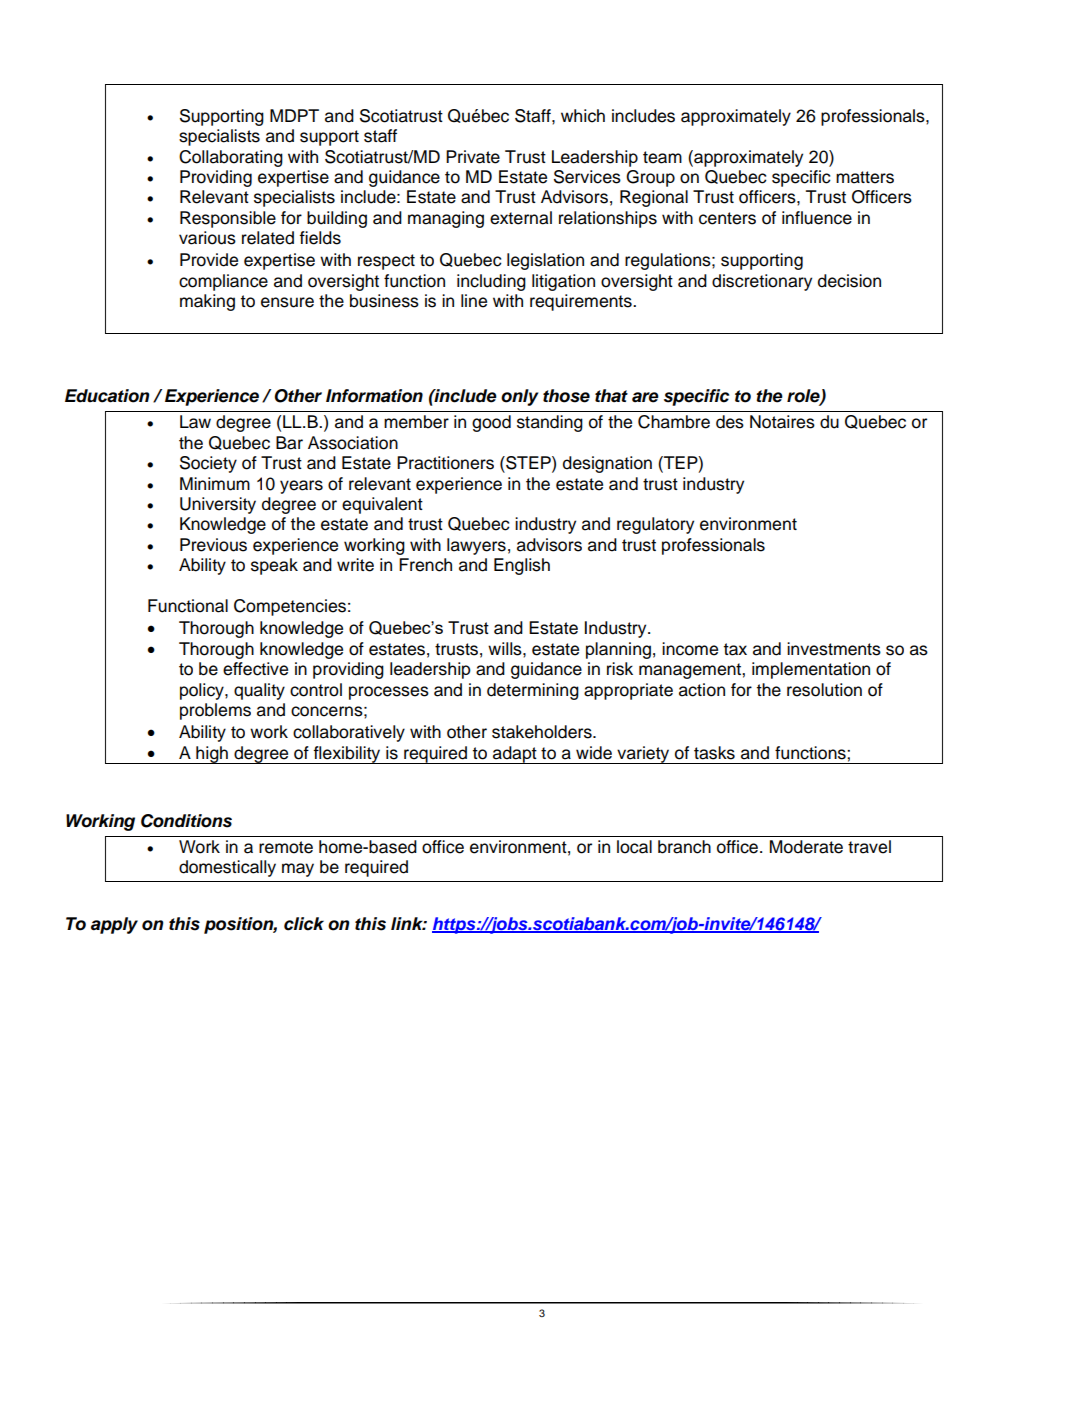 This screenshot has width=1084, height=1403. Describe the element at coordinates (655, 525) in the screenshot. I see `regulatory` at that location.
